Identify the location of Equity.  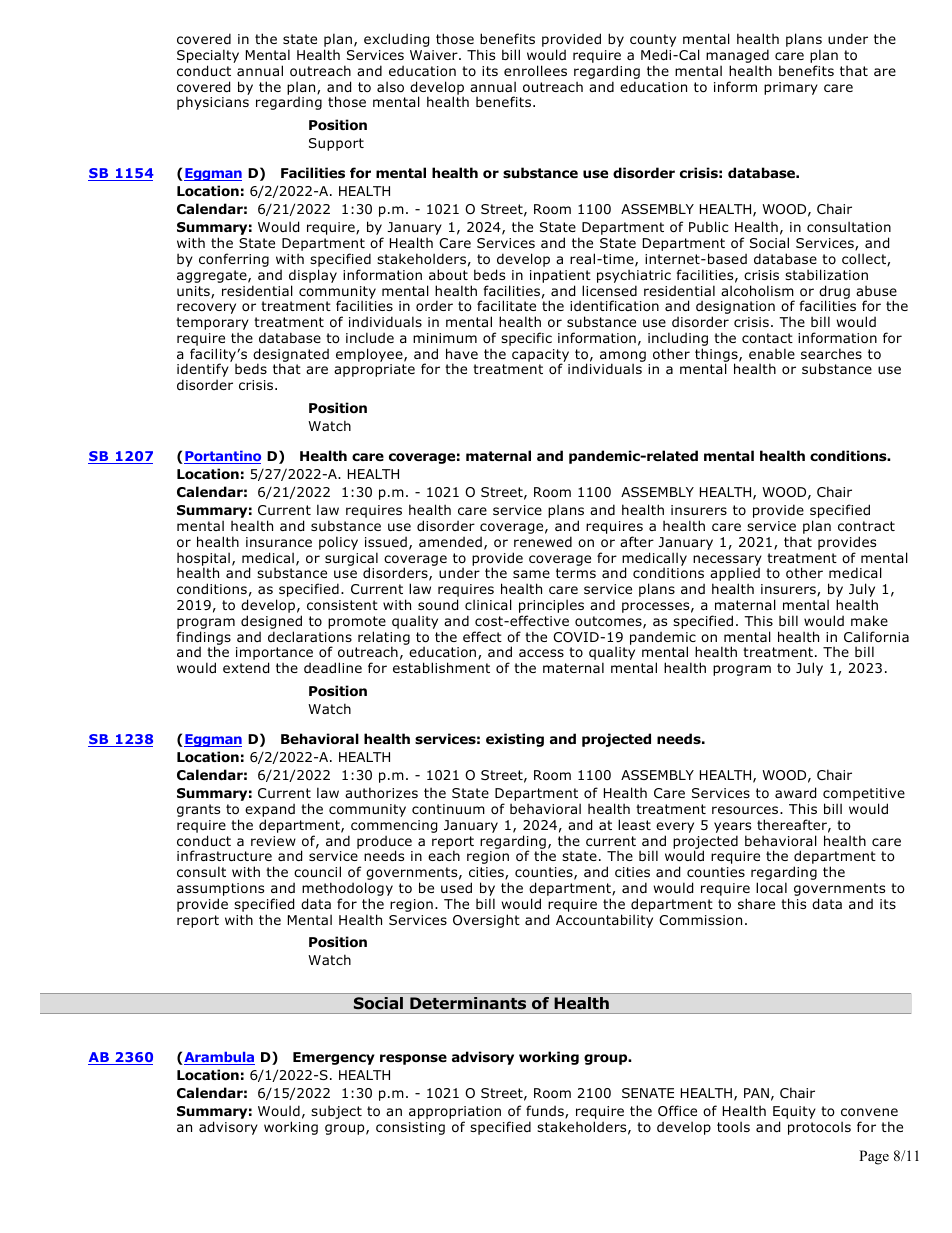
(794, 1114).
